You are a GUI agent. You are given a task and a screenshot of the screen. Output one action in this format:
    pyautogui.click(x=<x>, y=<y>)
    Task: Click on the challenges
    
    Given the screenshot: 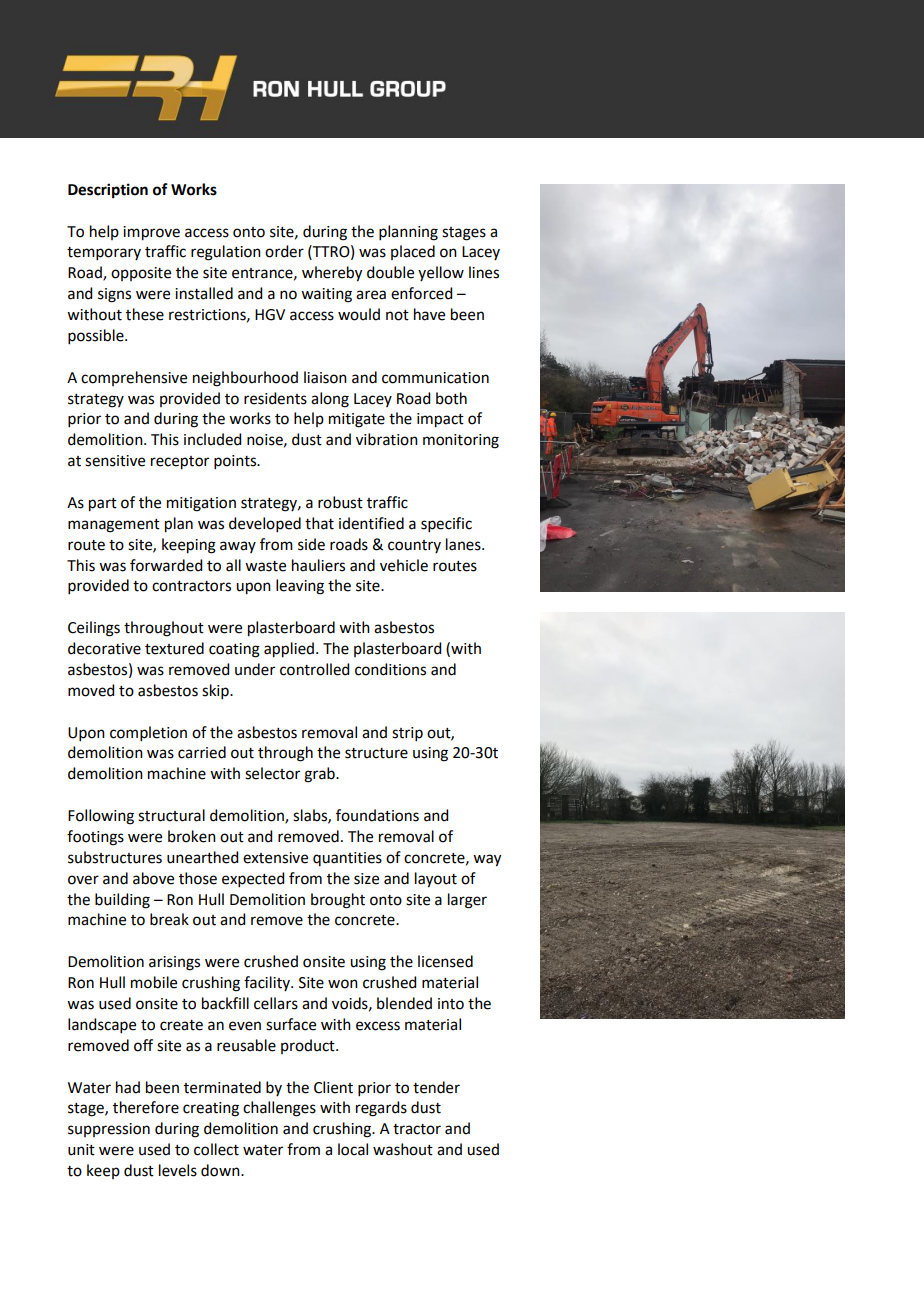 What is the action you would take?
    pyautogui.click(x=279, y=1109)
